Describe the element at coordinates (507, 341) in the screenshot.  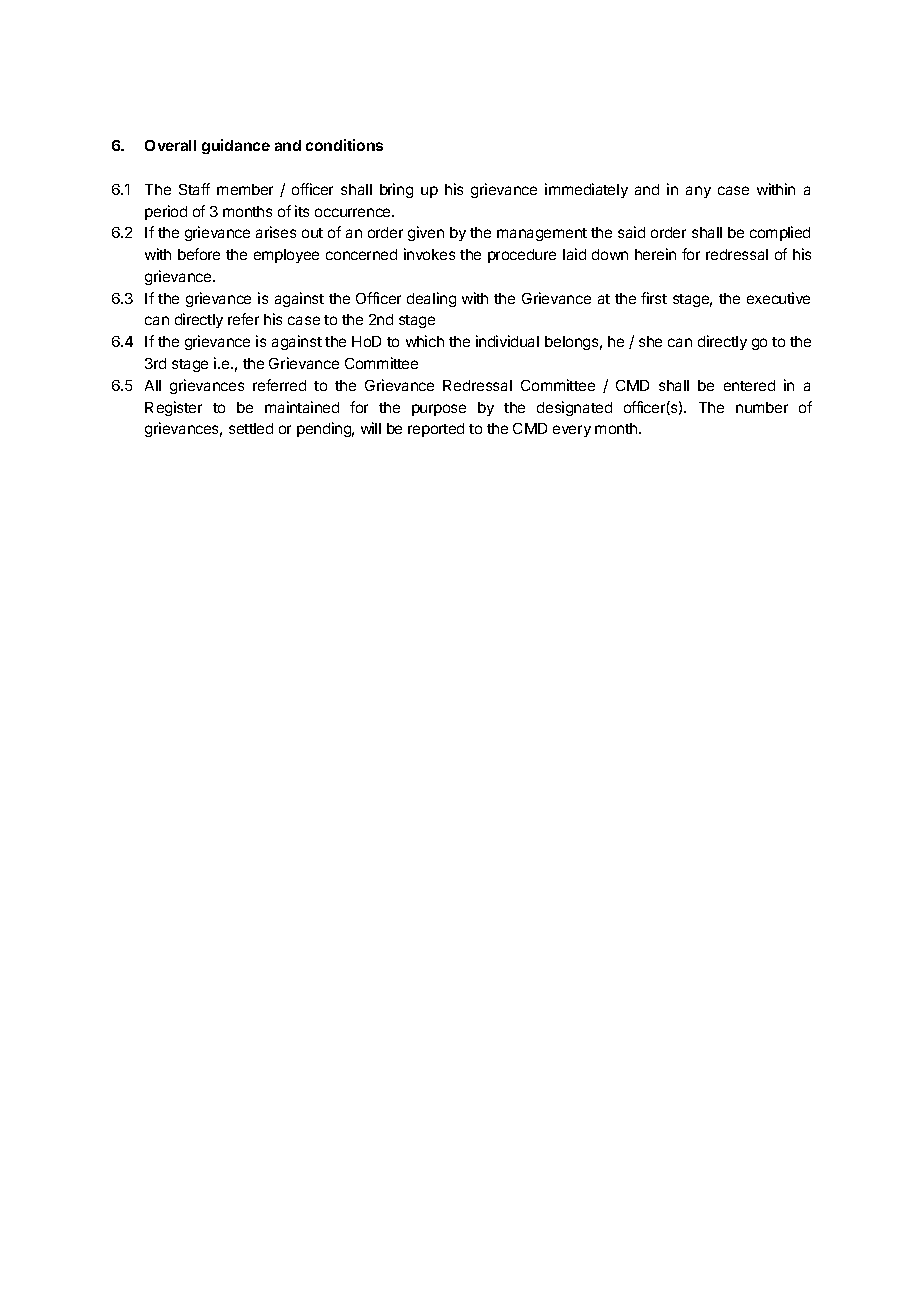
I see `individual` at that location.
